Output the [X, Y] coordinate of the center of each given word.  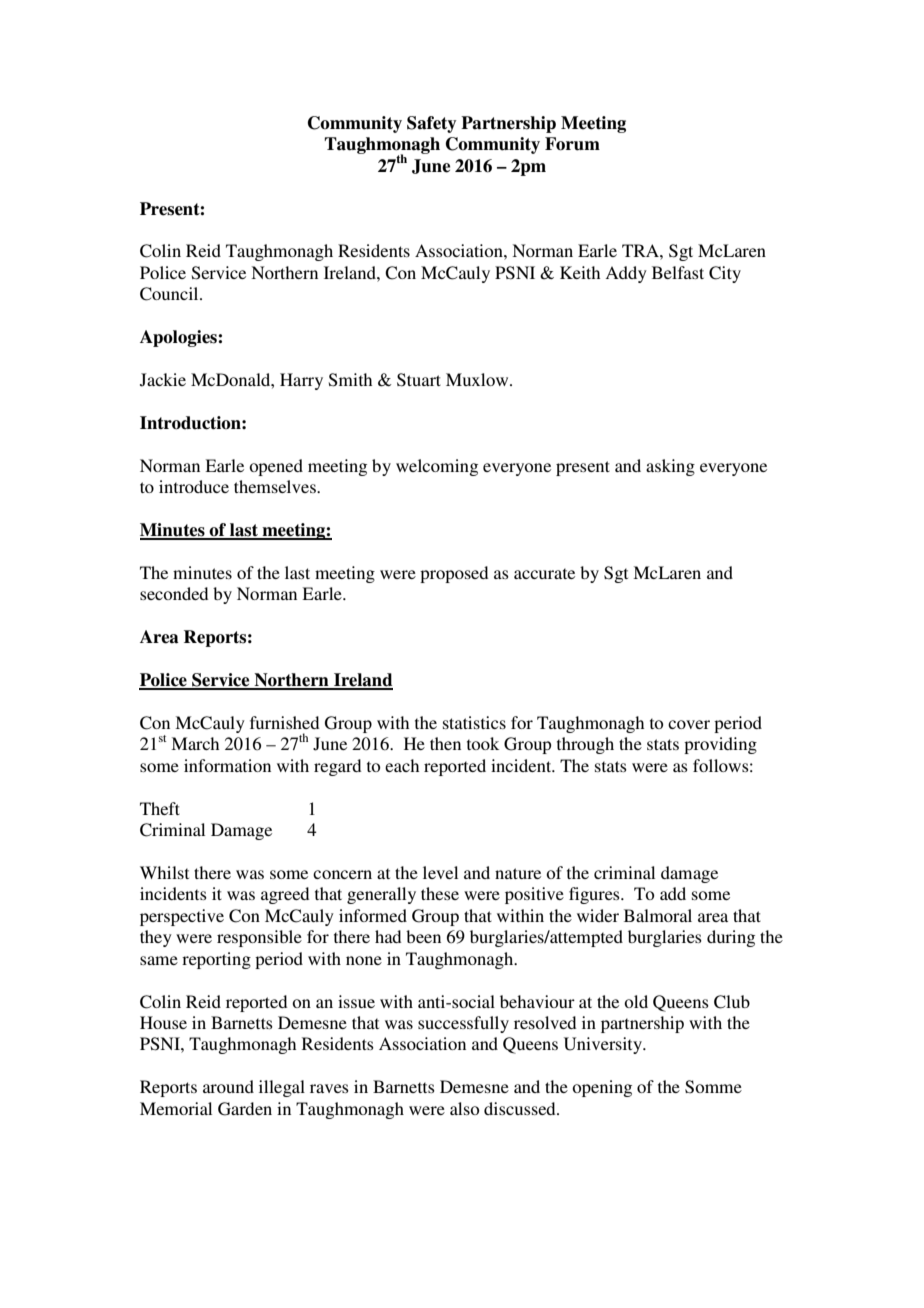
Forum [572, 144]
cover [689, 724]
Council [170, 294]
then [445, 743]
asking [670, 467]
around [228, 1086]
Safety [431, 124]
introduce [194, 486]
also [464, 1108]
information [227, 765]
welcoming [437, 467]
